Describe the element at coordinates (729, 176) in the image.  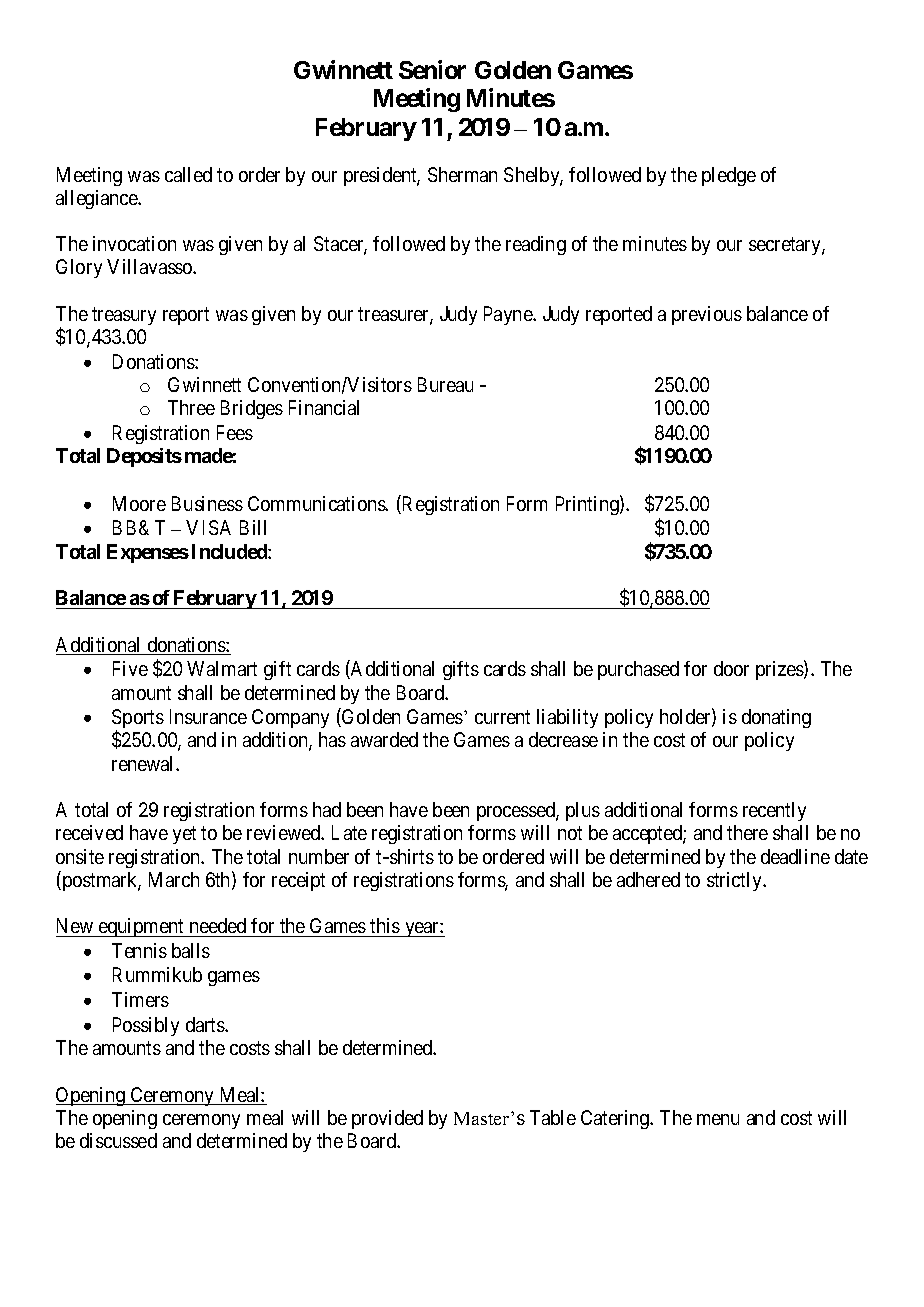
I see `pledge` at that location.
